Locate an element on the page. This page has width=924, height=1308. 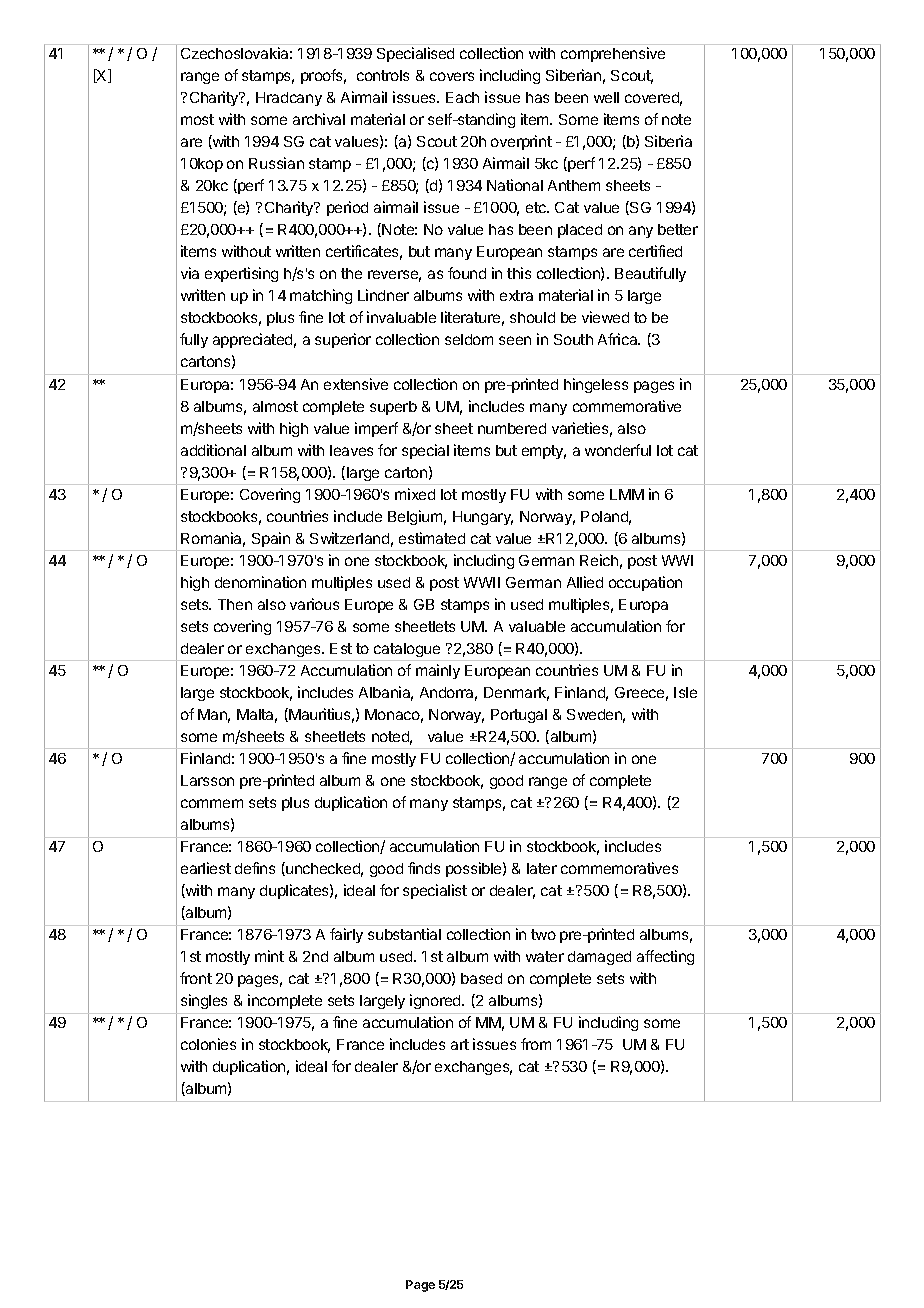
seldom is located at coordinates (469, 339).
